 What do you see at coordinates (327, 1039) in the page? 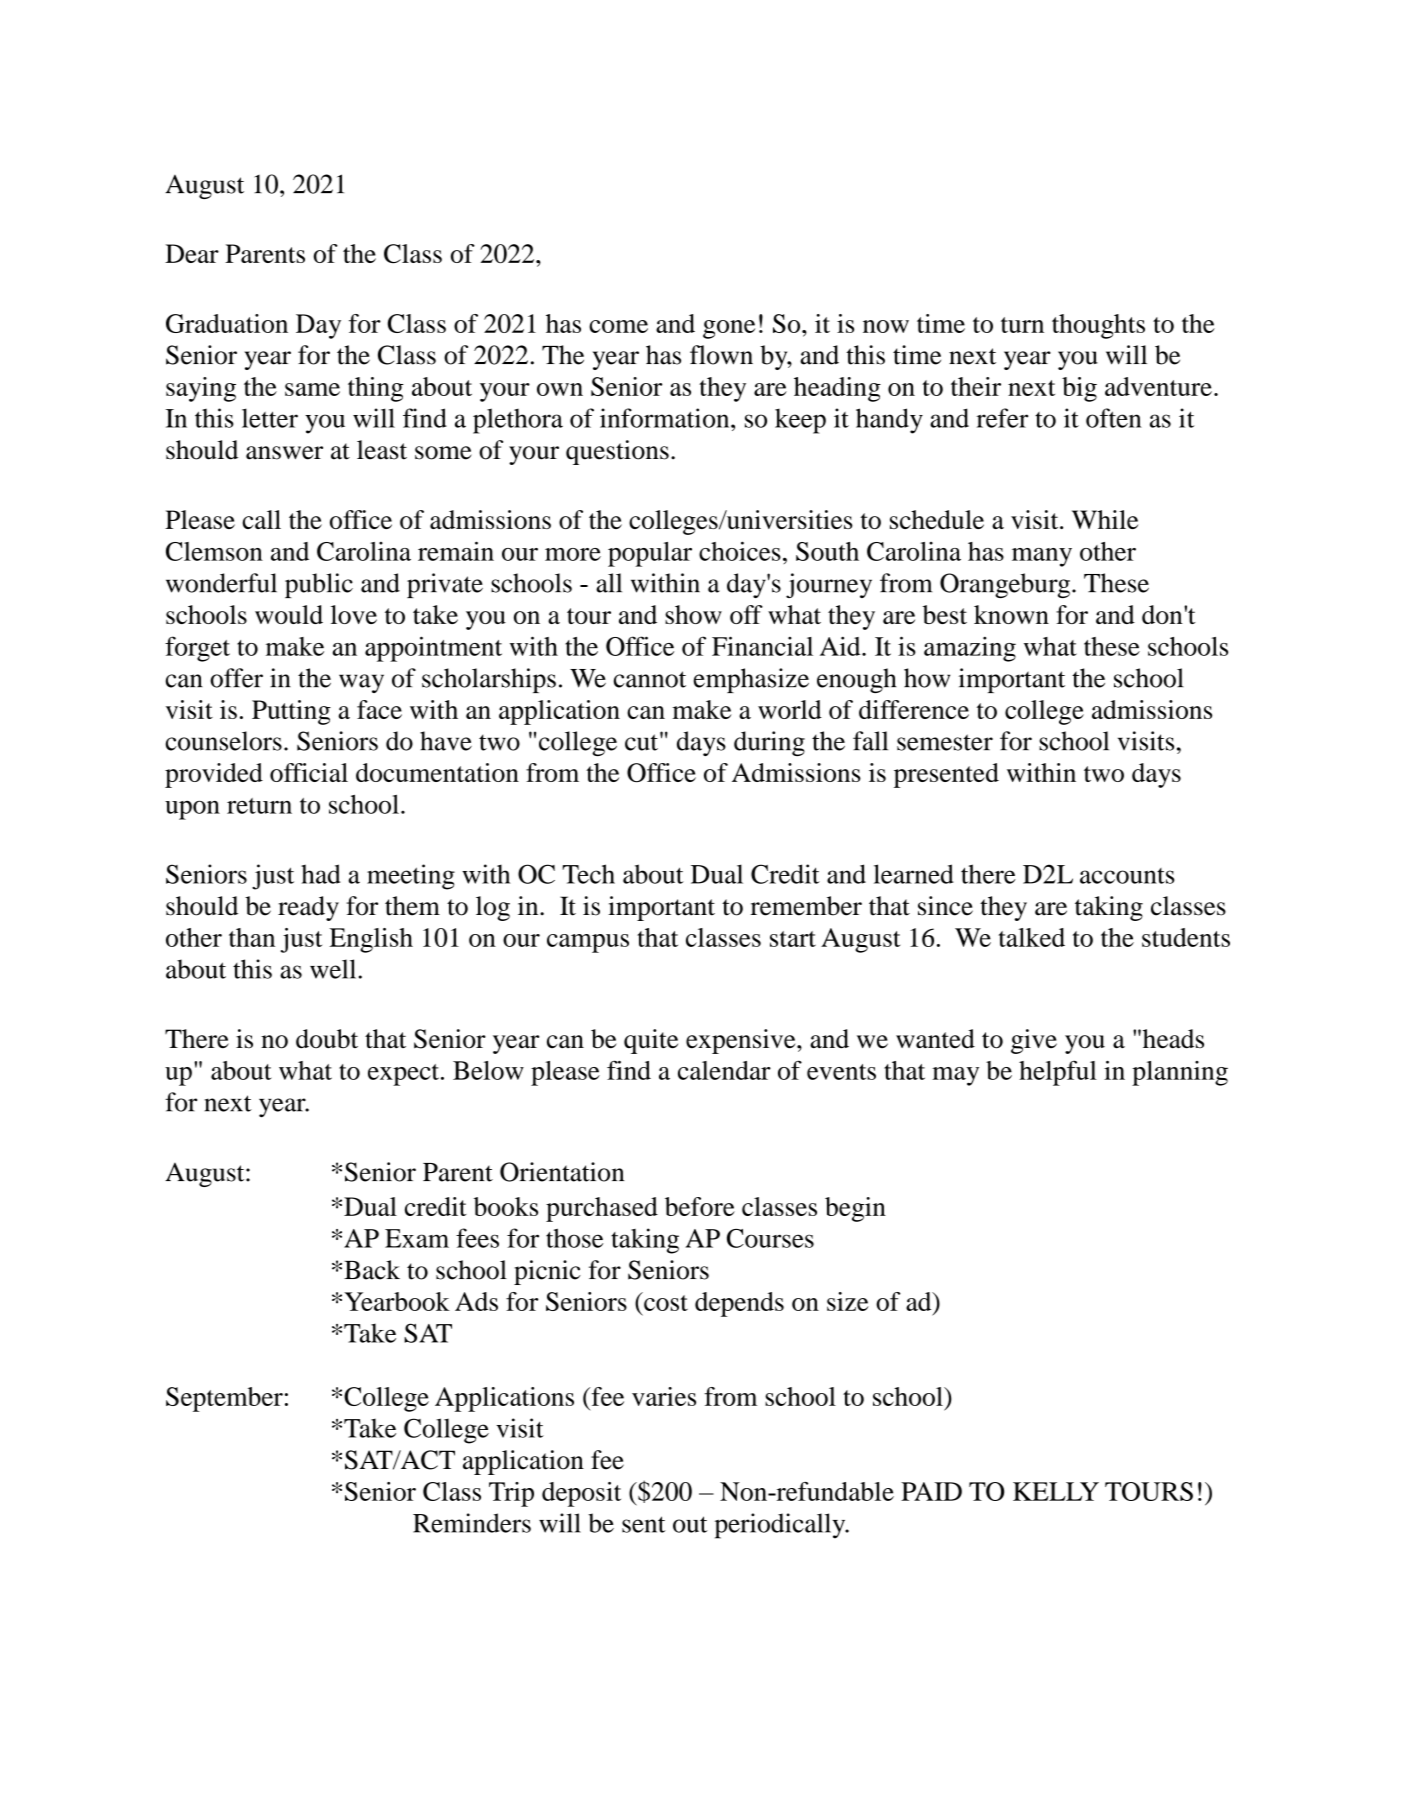
I see `doubt` at bounding box center [327, 1039].
